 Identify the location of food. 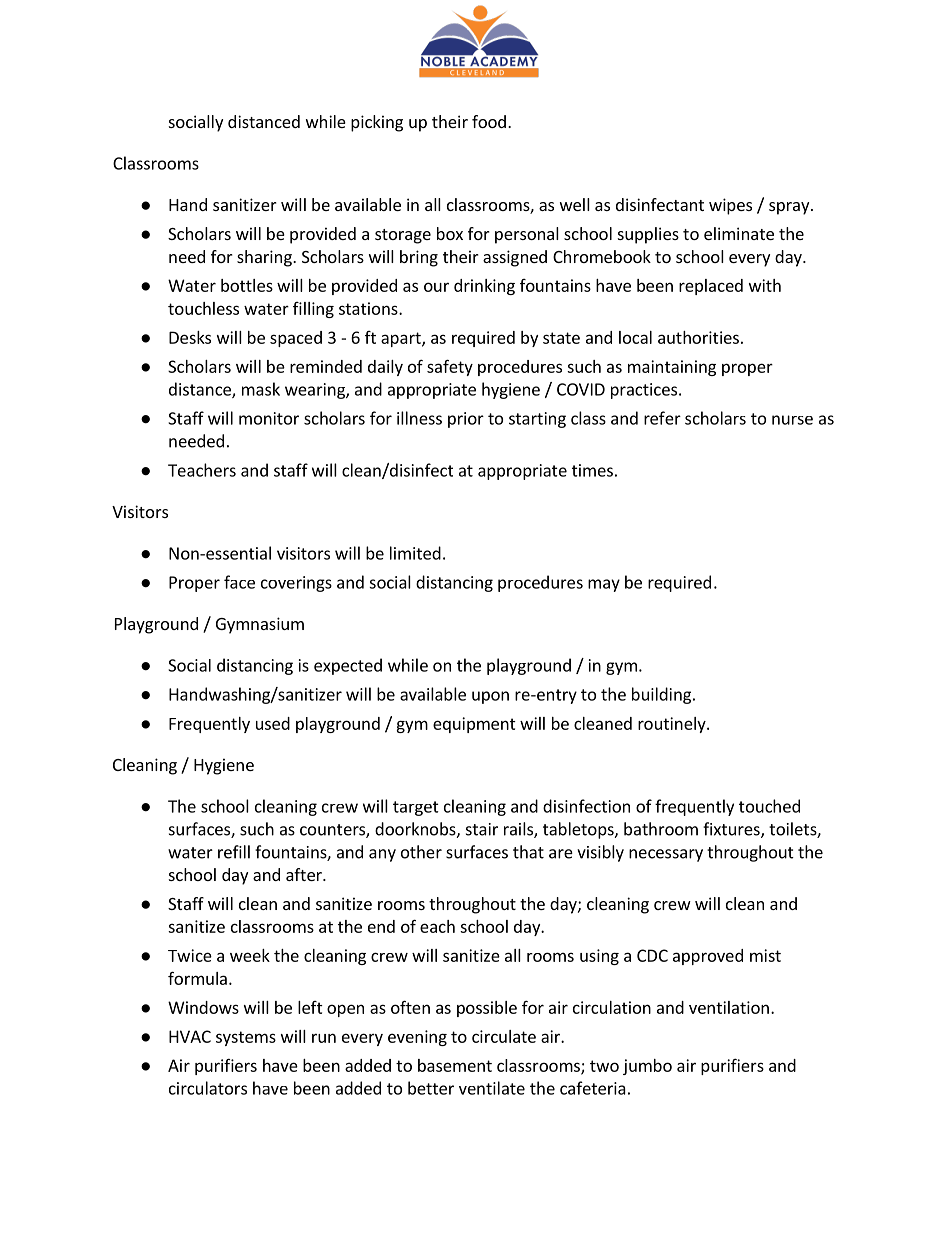
(489, 121).
